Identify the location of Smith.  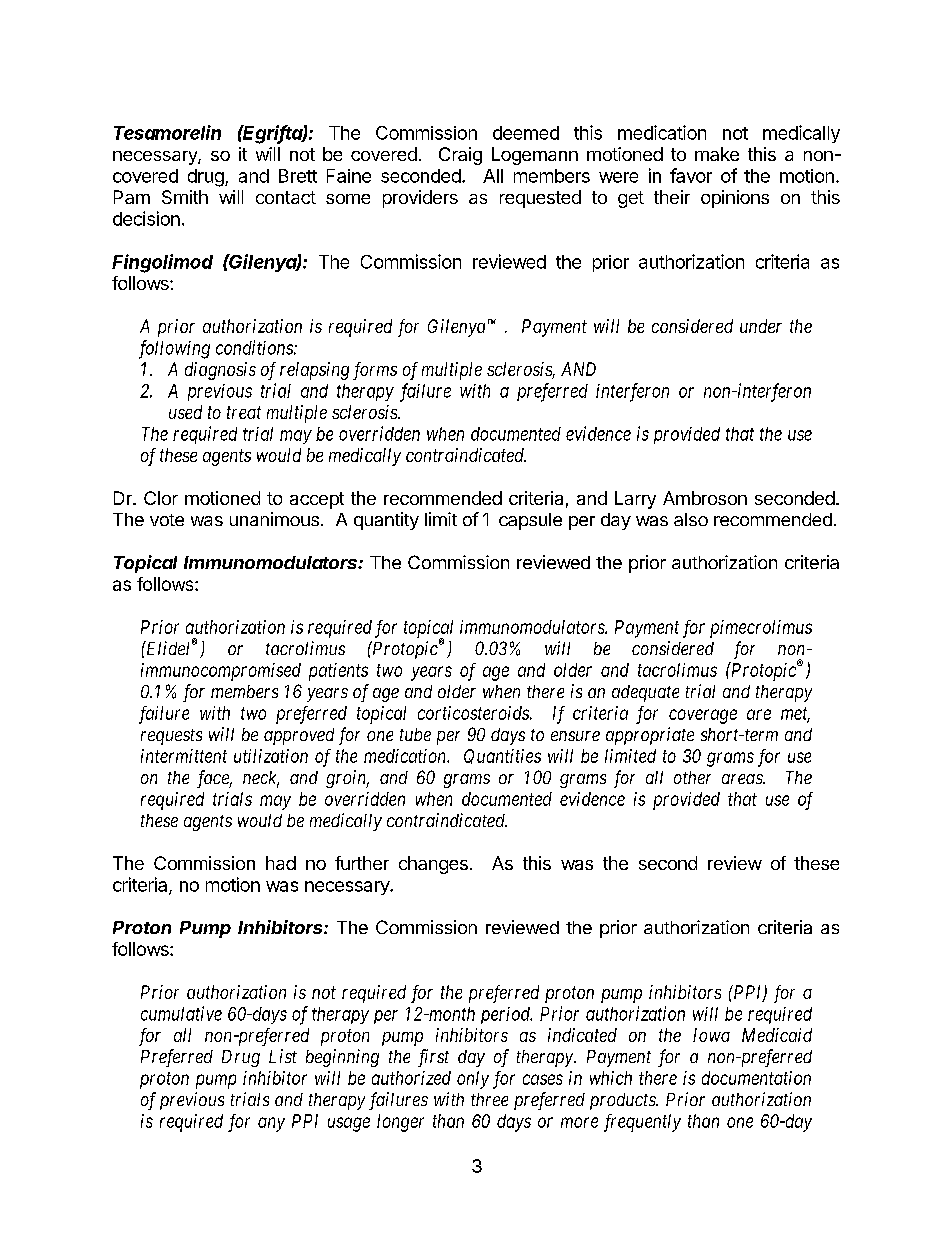
(185, 197).
